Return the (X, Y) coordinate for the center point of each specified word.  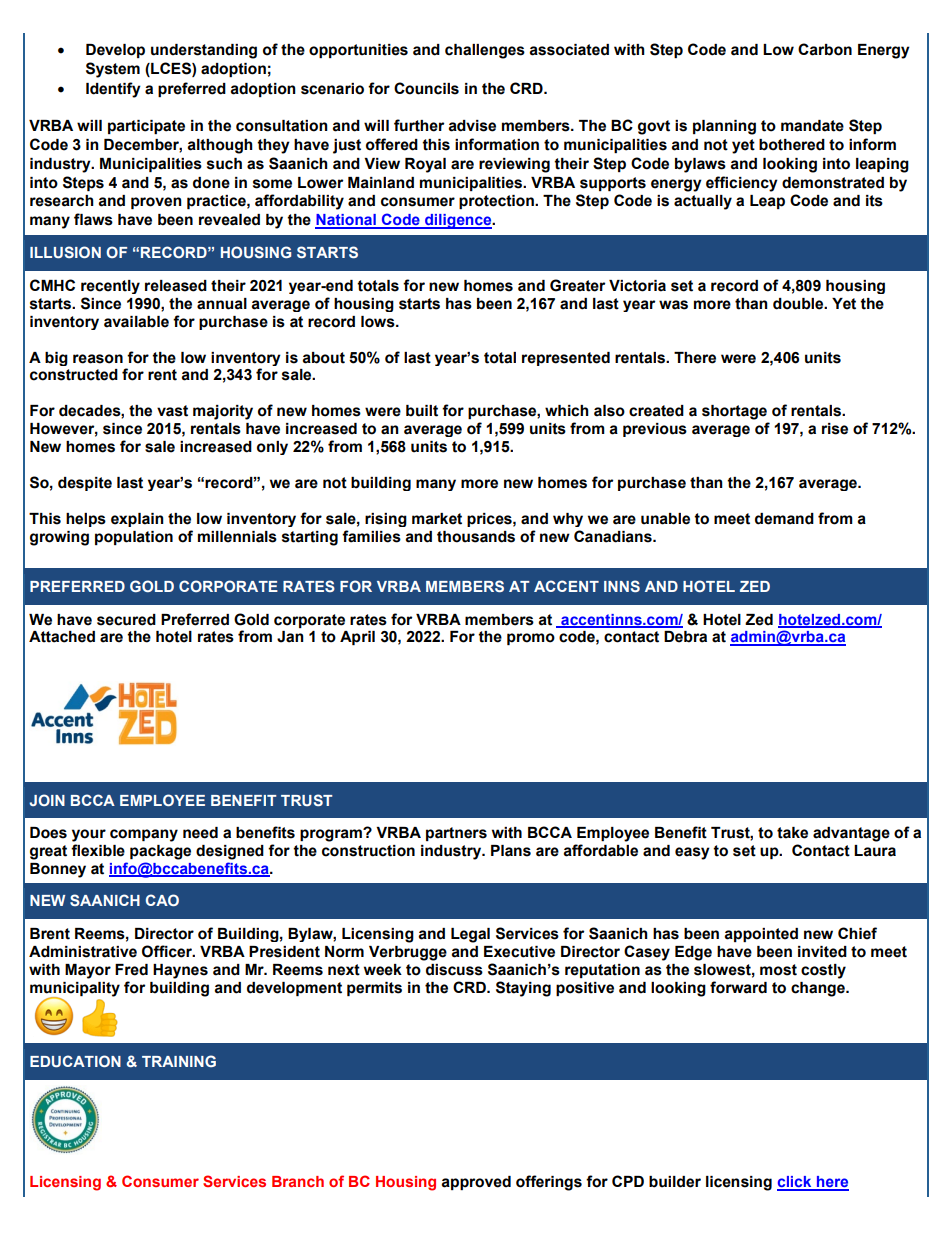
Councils (426, 88)
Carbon (825, 49)
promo (531, 639)
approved (476, 1183)
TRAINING (179, 1061)
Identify (113, 90)
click (795, 1183)
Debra (685, 637)
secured (126, 620)
